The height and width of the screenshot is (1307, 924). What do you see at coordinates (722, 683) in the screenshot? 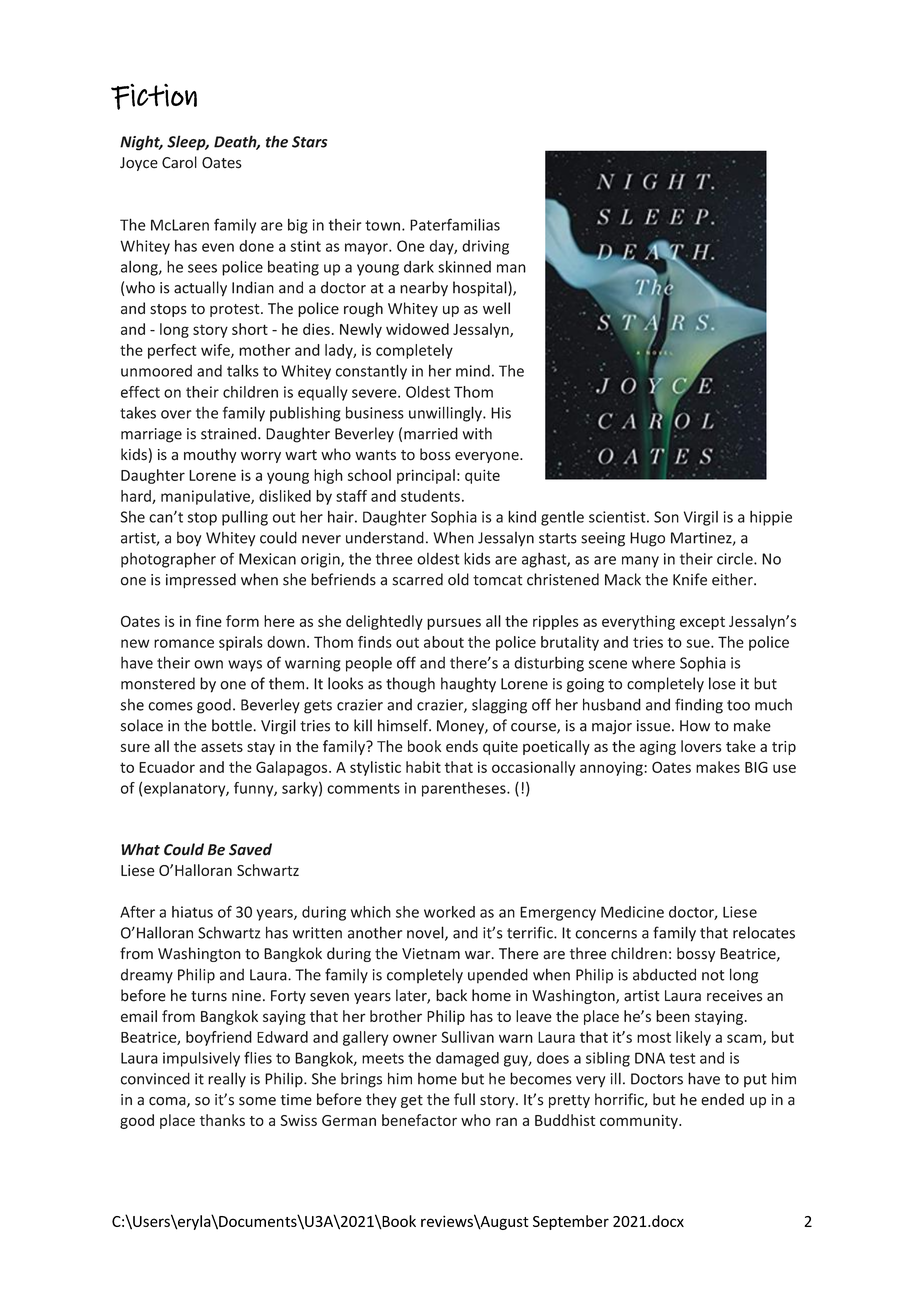
I see `lose` at bounding box center [722, 683].
